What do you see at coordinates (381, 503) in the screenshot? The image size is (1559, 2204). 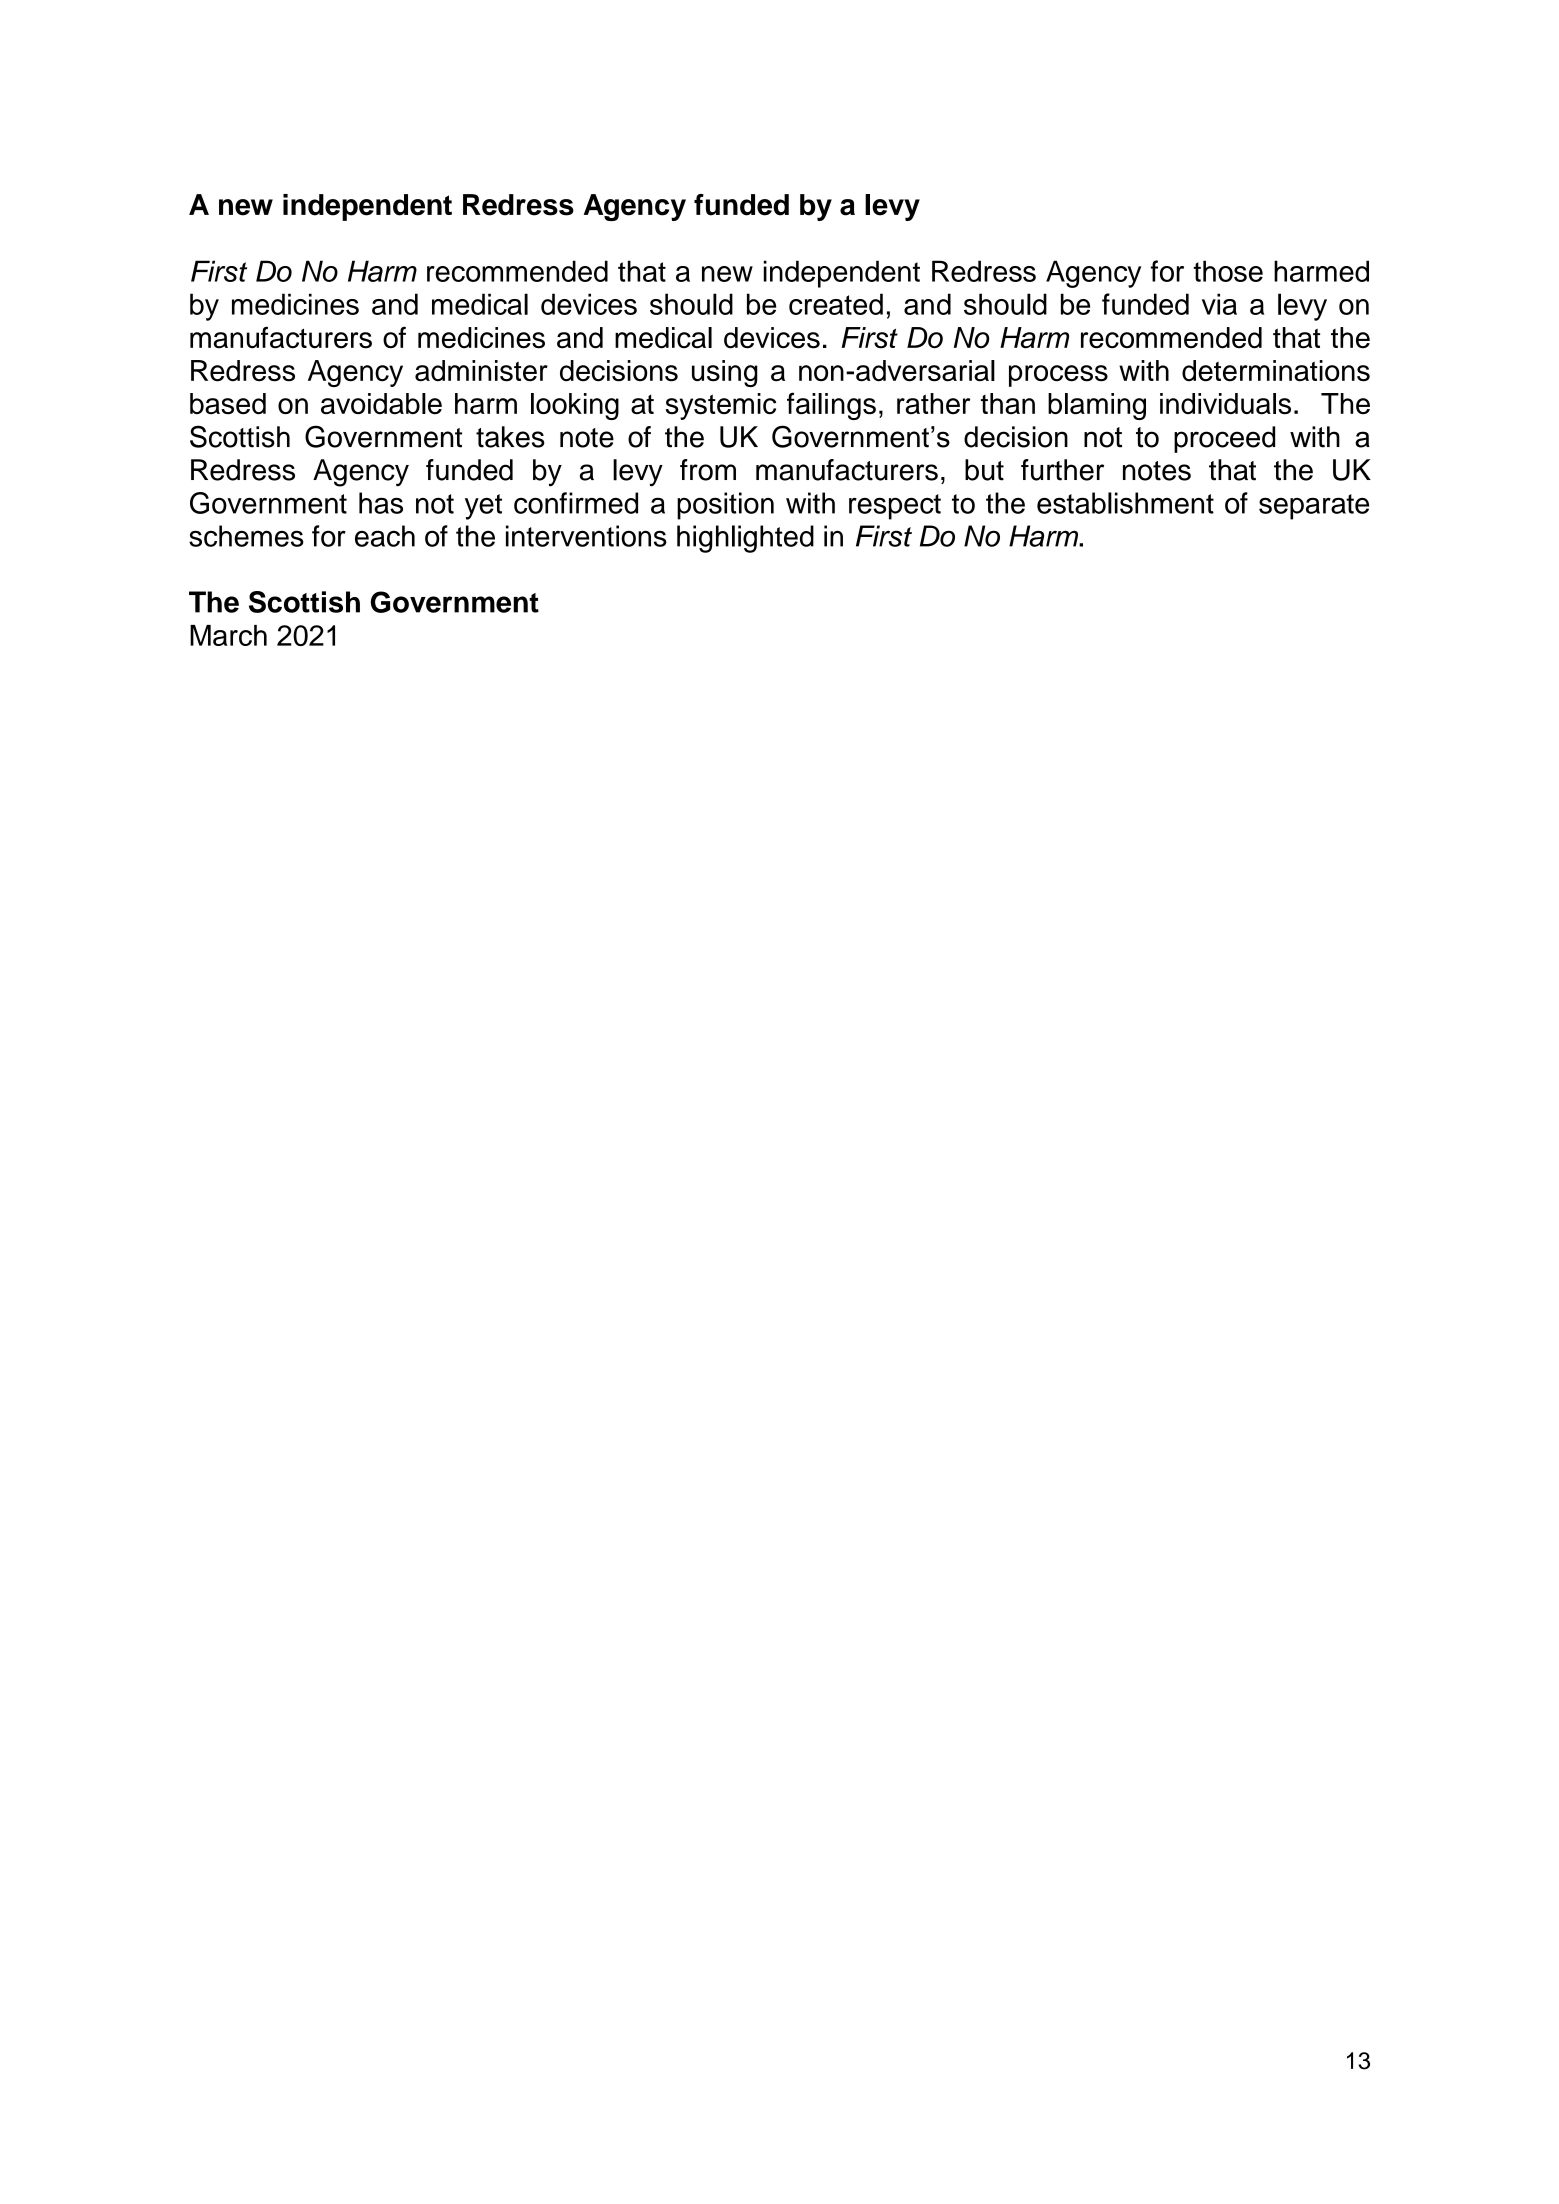 I see `has` at bounding box center [381, 503].
